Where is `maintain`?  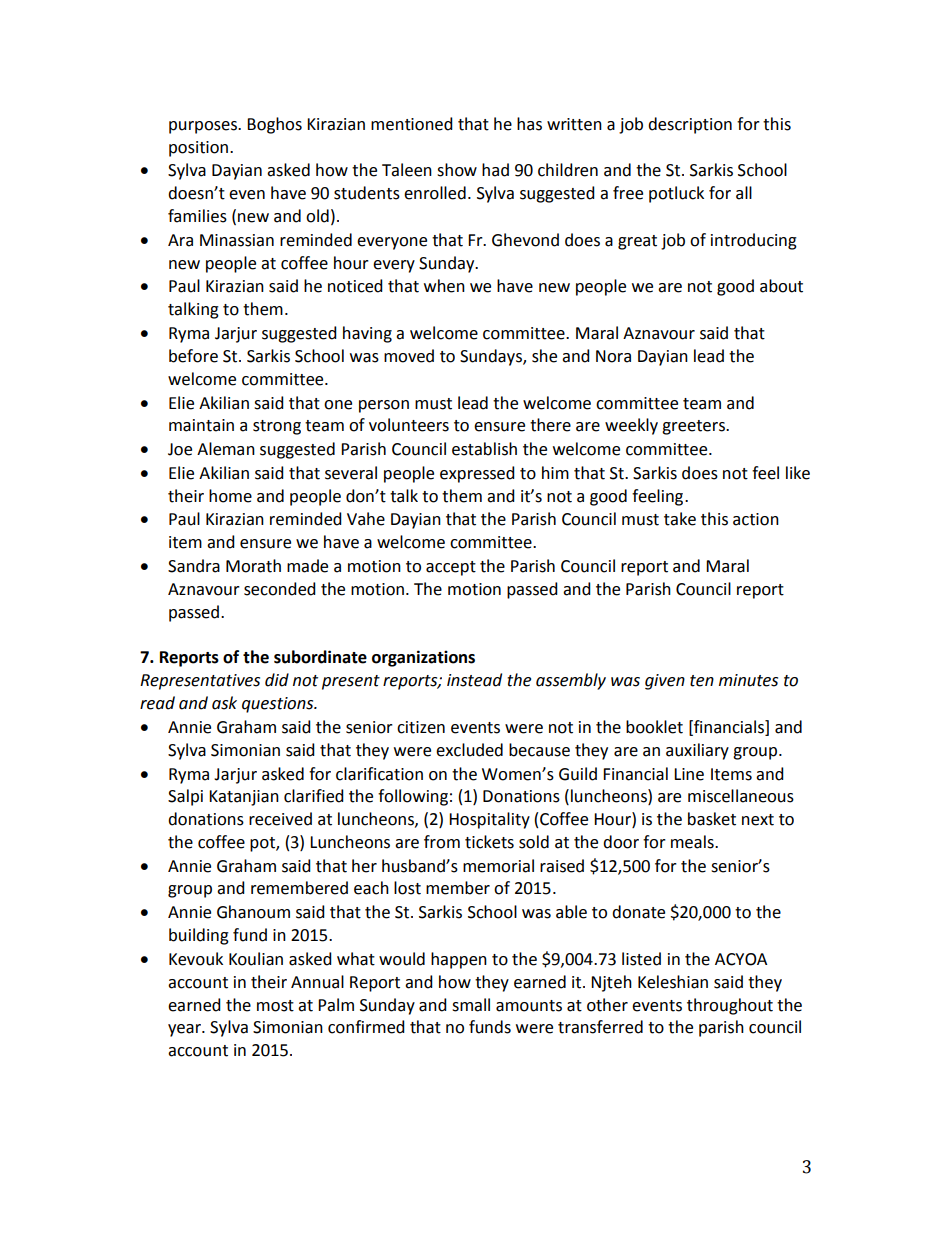
maintain is located at coordinates (201, 425).
